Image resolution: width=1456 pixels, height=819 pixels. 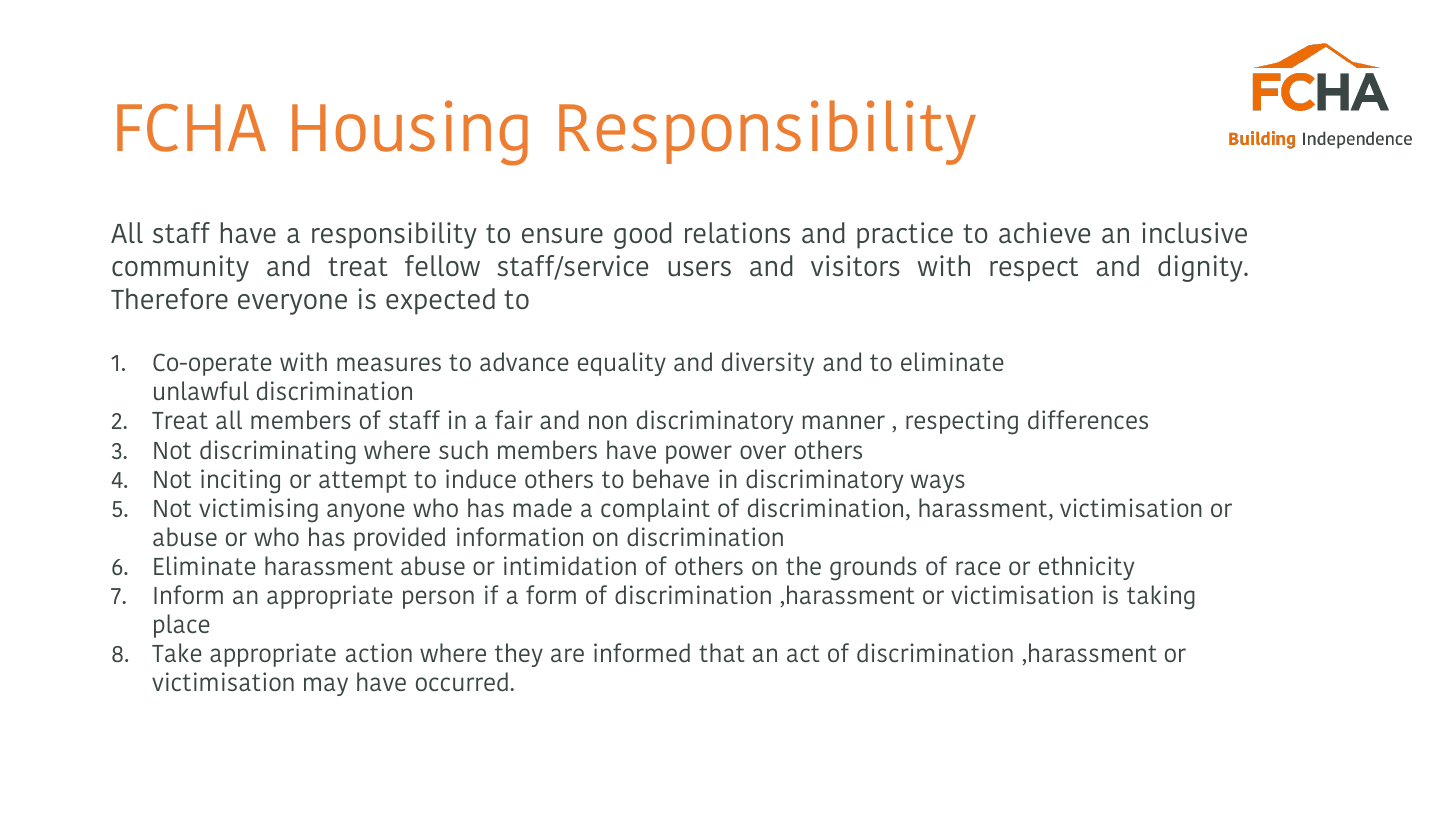 What do you see at coordinates (655, 510) in the document?
I see `complaint` at bounding box center [655, 510].
